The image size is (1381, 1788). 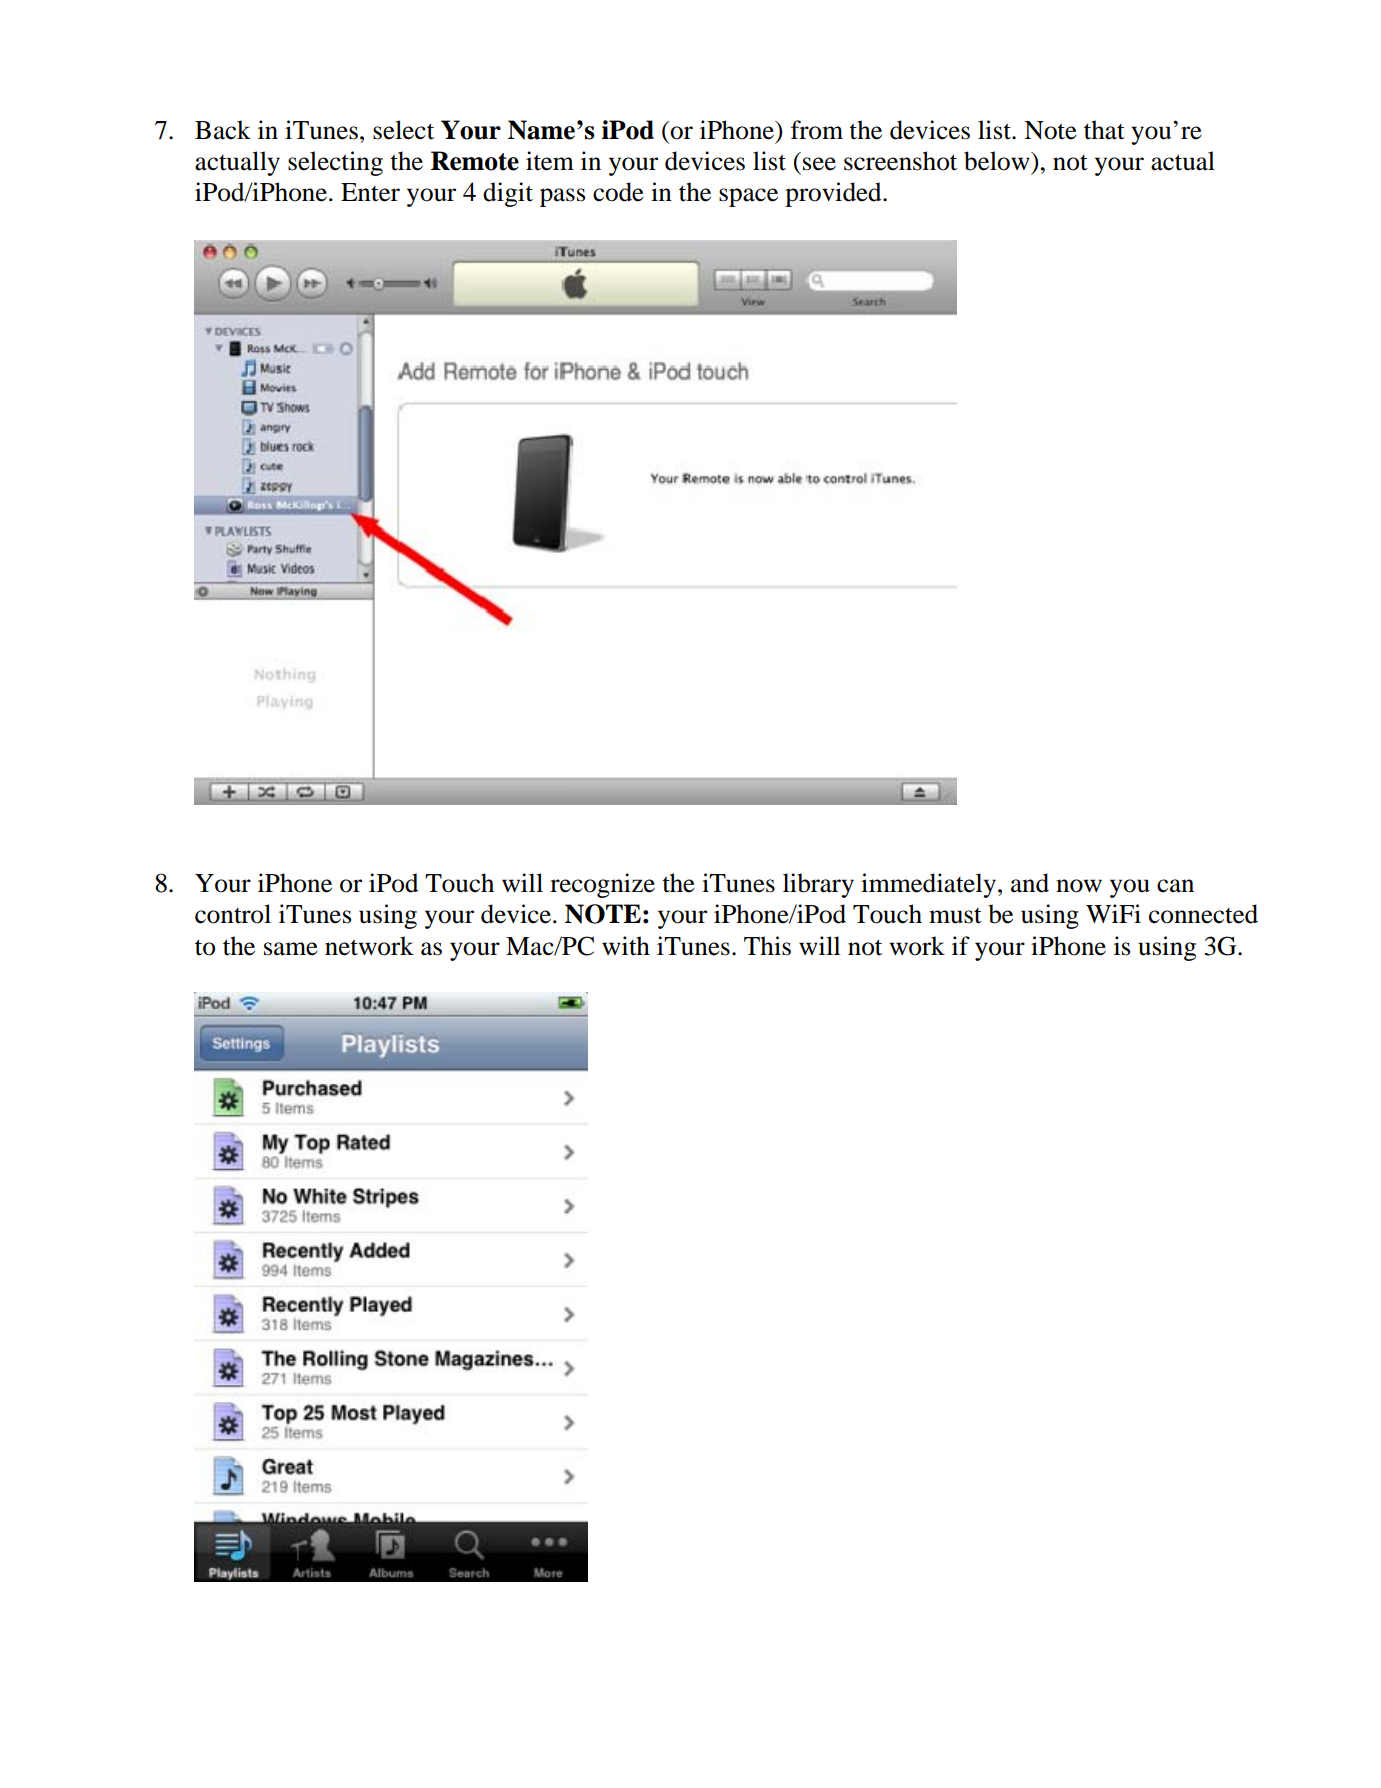 I want to click on same, so click(x=291, y=949).
